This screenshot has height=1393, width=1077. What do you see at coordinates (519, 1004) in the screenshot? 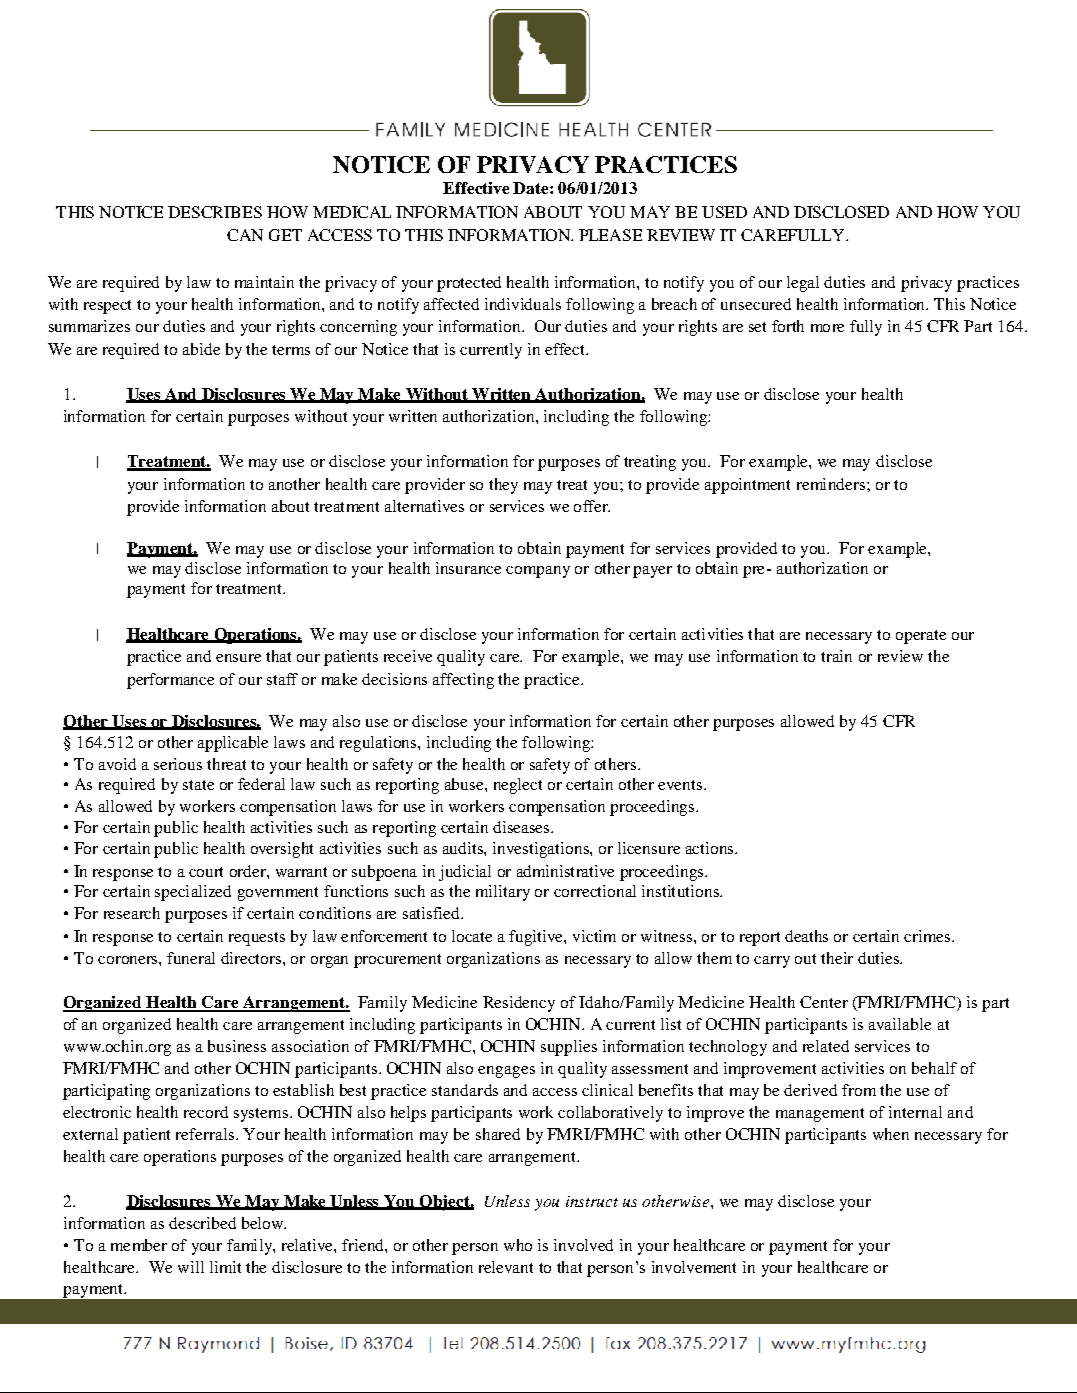
I see `Residency` at bounding box center [519, 1004].
